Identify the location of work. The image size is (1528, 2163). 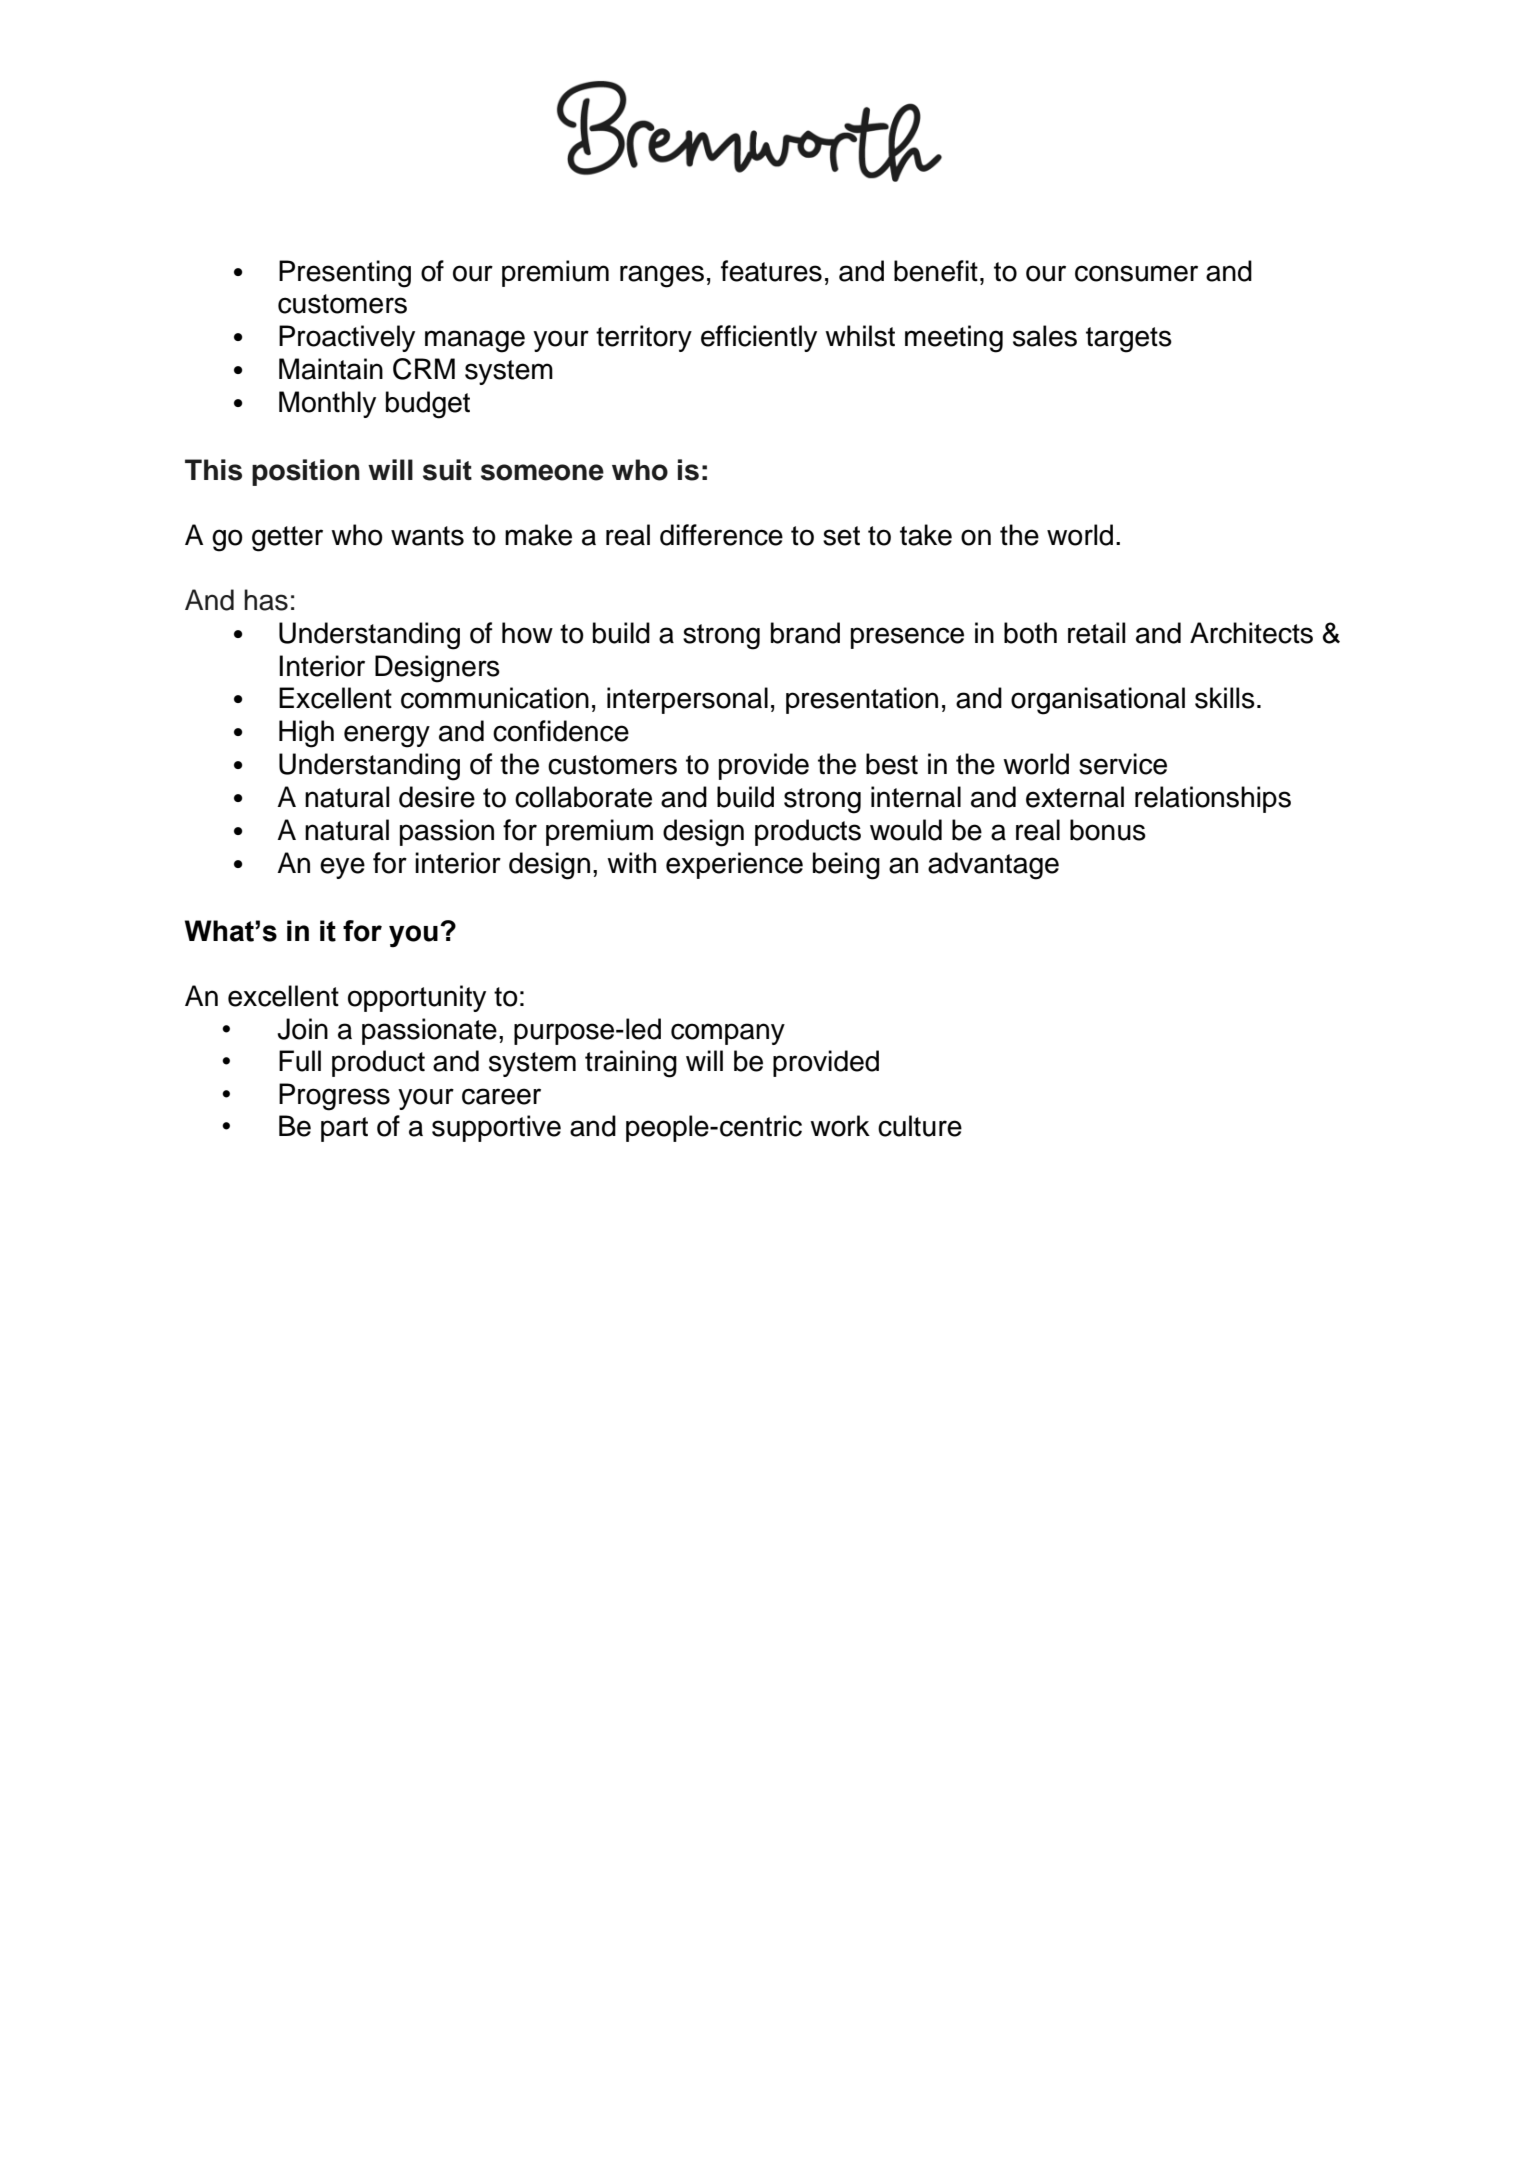
(840, 1126).
